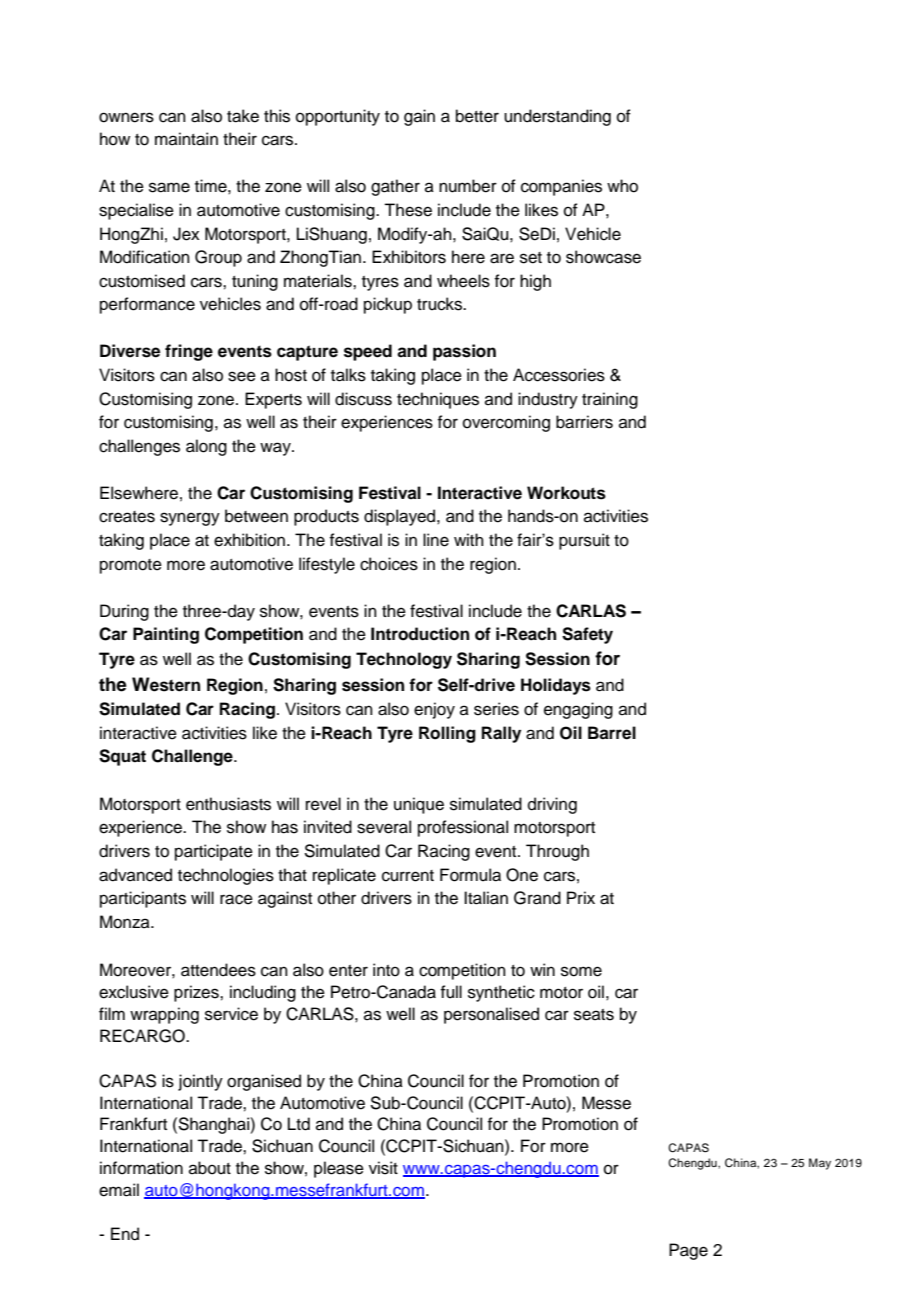 This document has height=1308, width=924. Describe the element at coordinates (477, 116) in the document. I see `better` at that location.
